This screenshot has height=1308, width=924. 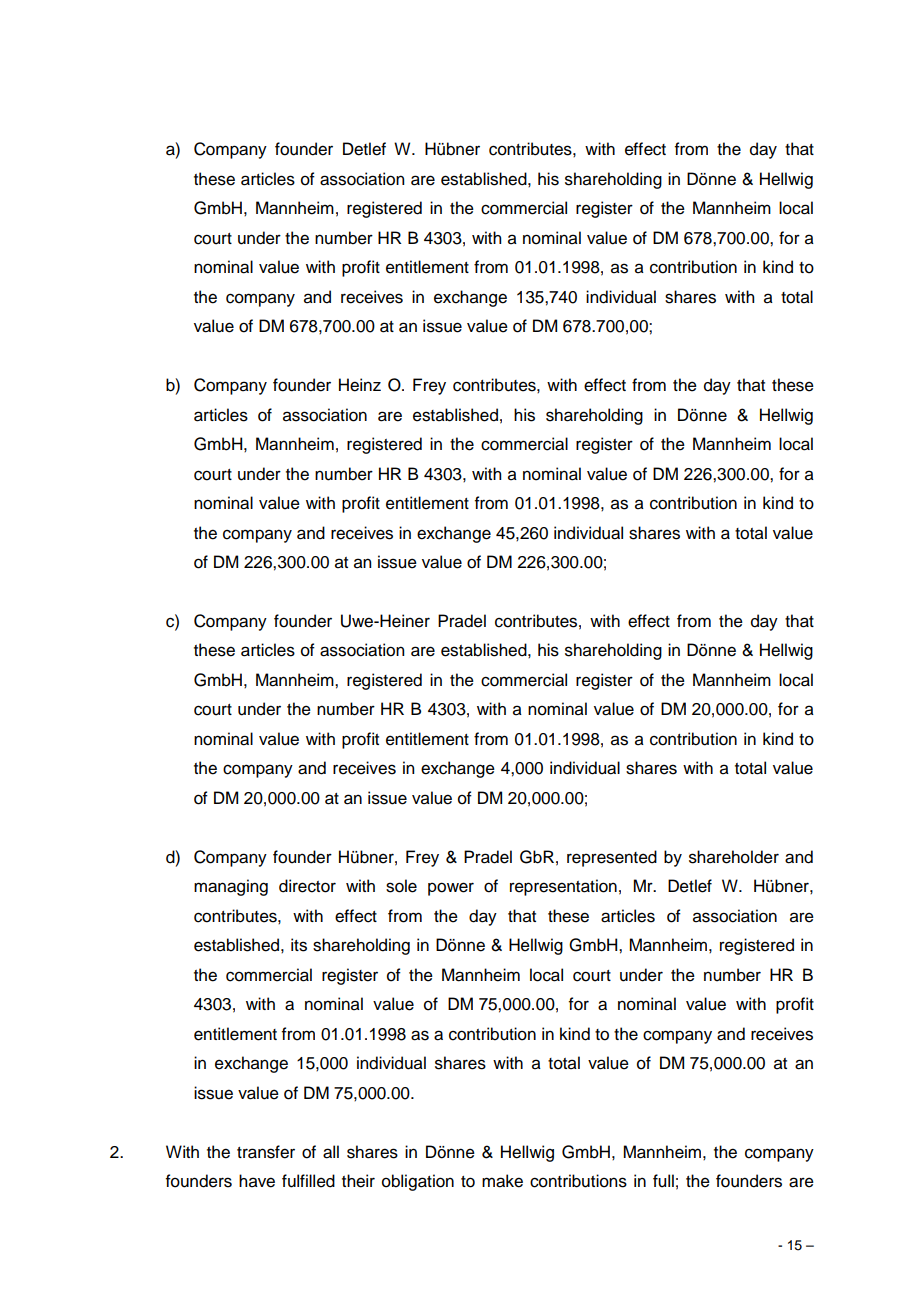 I want to click on shareholder, so click(x=734, y=857).
